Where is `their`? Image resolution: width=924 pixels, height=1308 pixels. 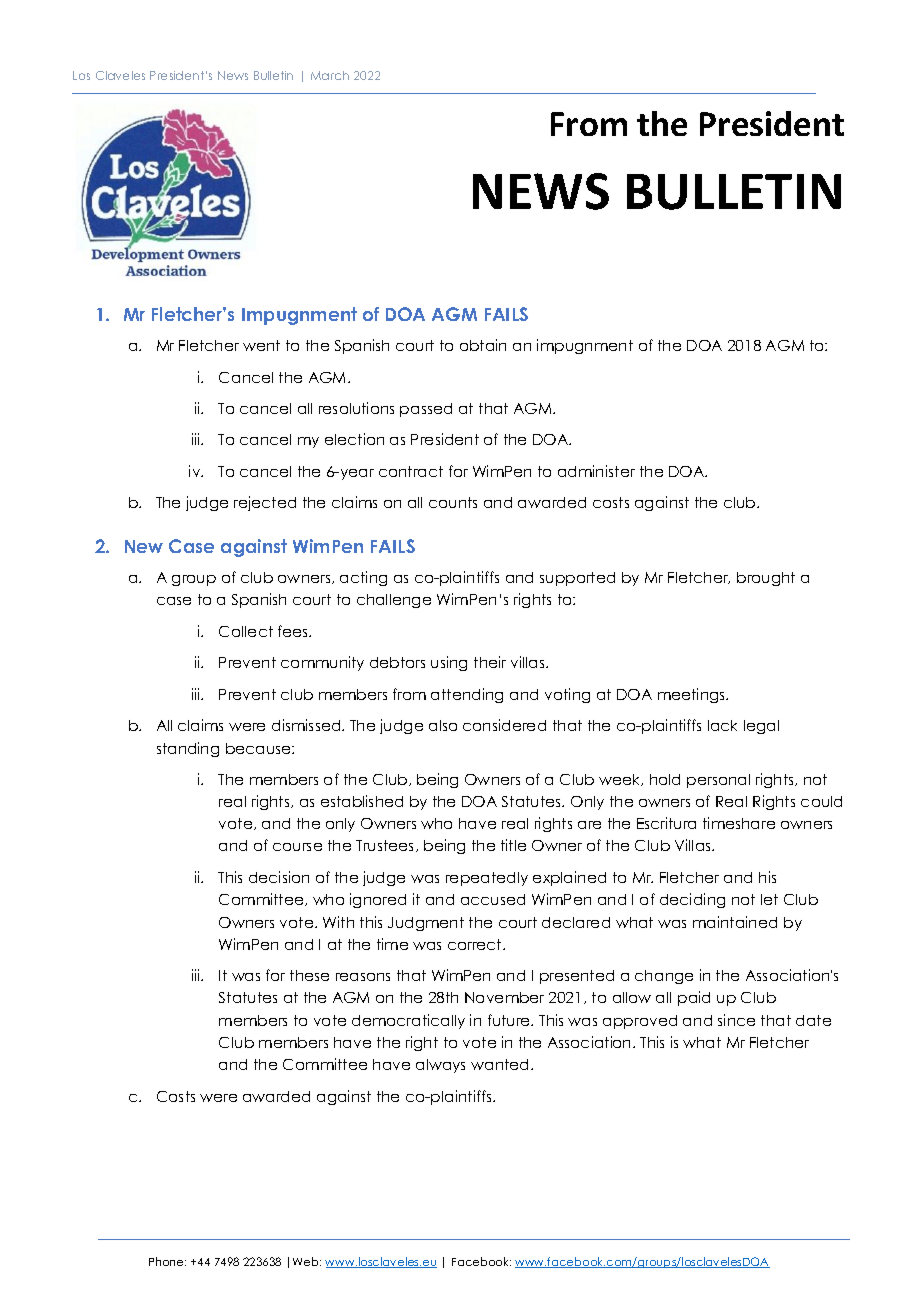 their is located at coordinates (490, 662).
